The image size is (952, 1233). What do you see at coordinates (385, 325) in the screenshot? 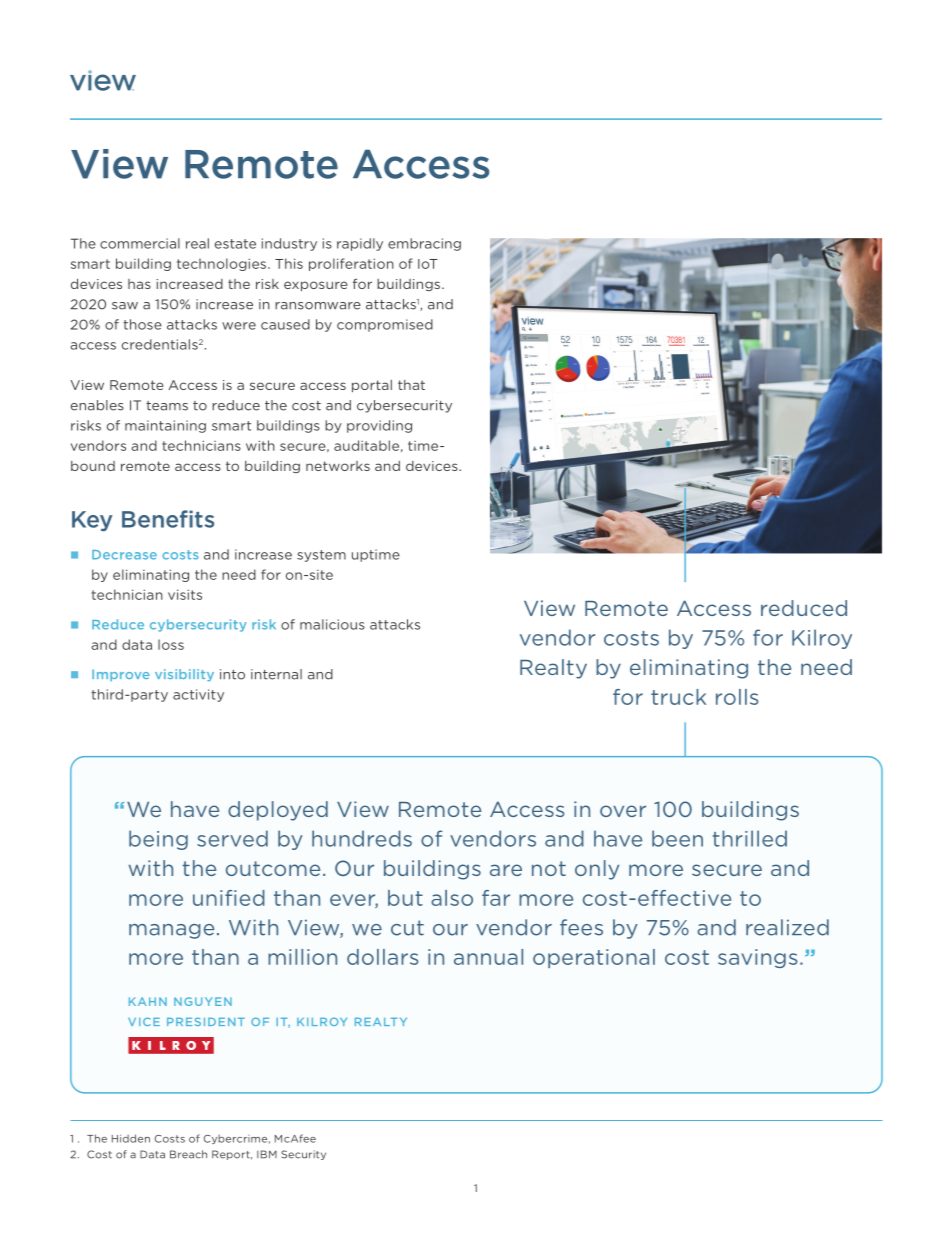
I see `compromised` at bounding box center [385, 325].
